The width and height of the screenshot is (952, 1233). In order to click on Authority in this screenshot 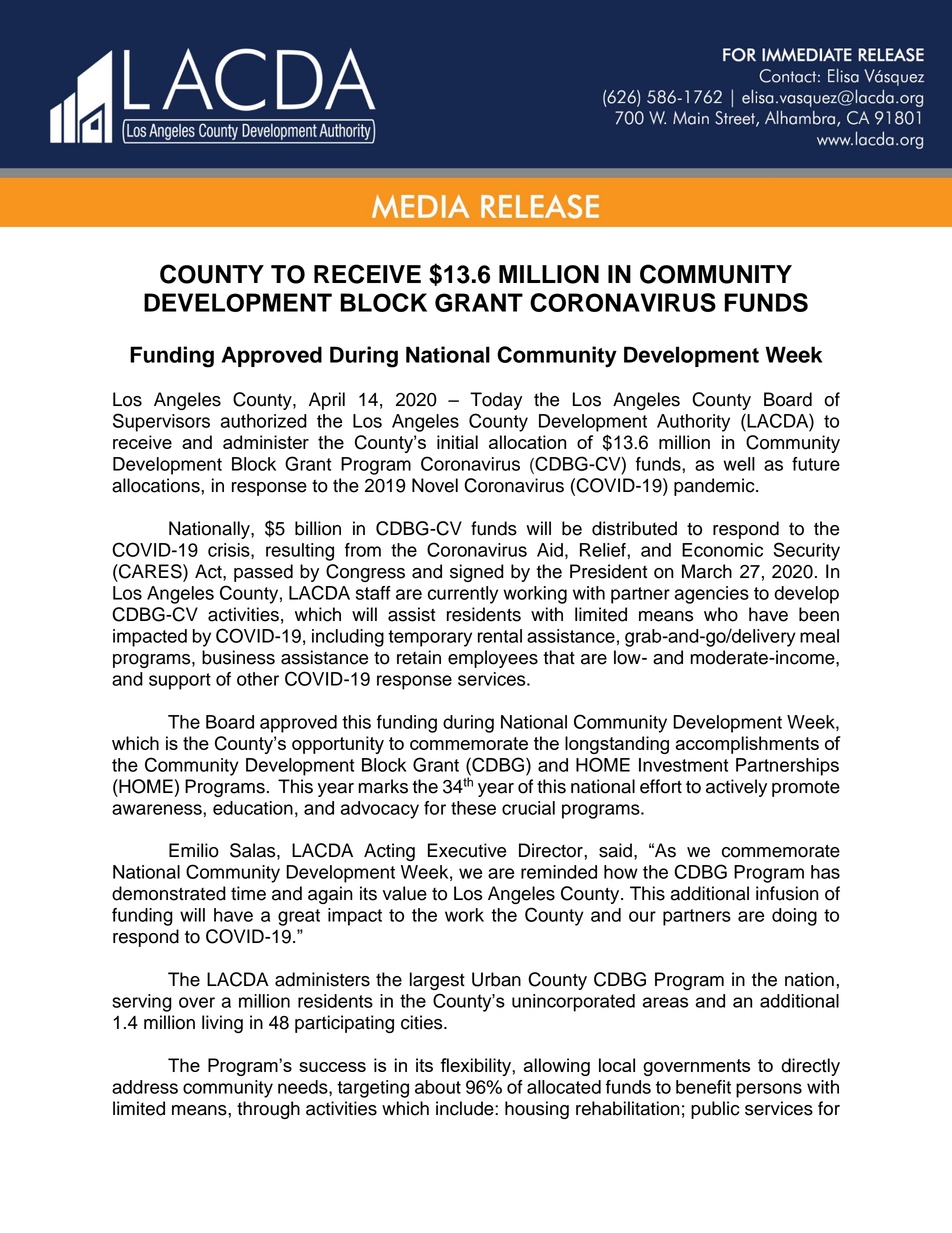, I will do `click(693, 423)`.
